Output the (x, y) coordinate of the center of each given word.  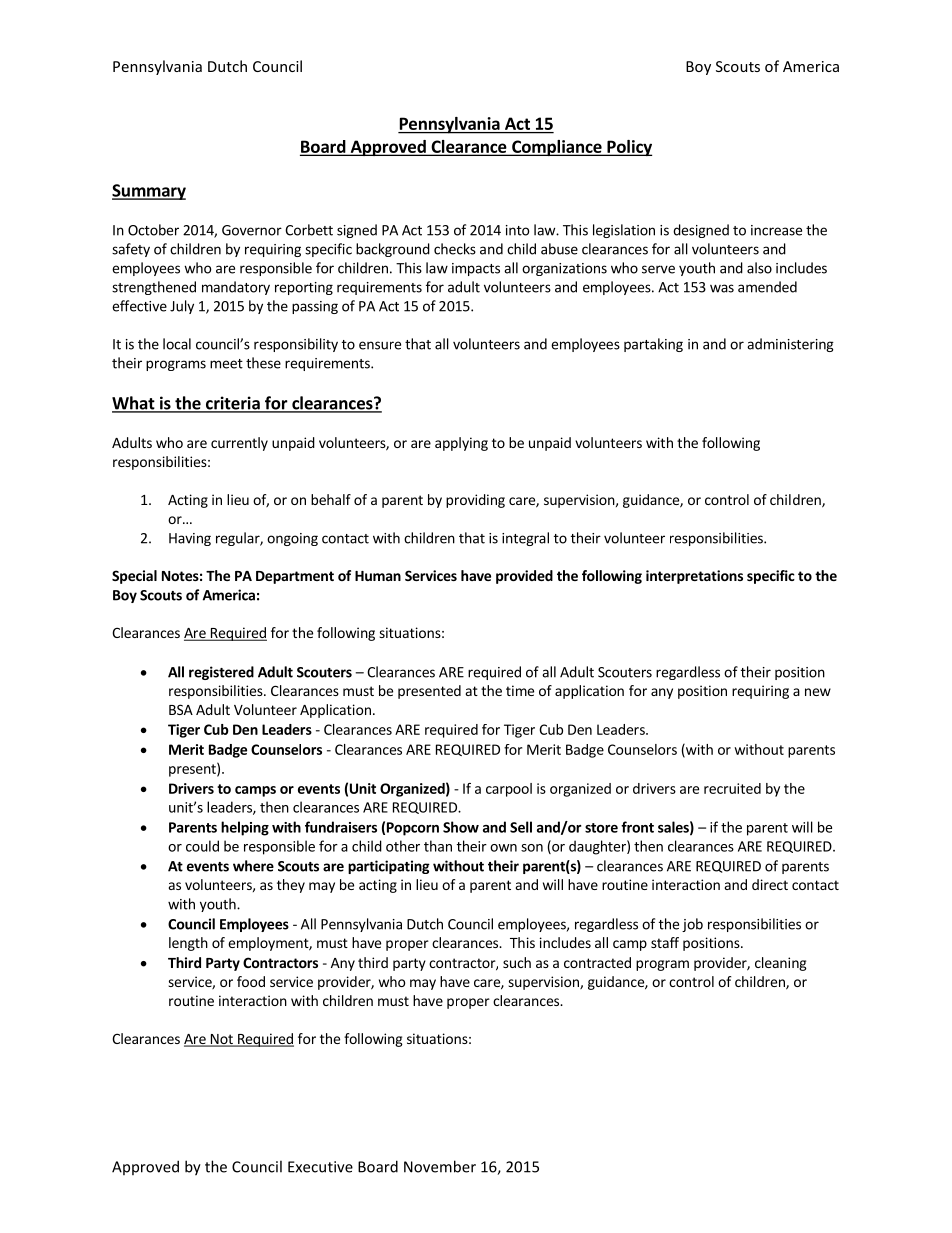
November (440, 1166)
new (818, 692)
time (520, 690)
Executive (320, 1167)
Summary (149, 192)
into (518, 230)
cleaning (781, 964)
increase (776, 230)
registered (221, 673)
